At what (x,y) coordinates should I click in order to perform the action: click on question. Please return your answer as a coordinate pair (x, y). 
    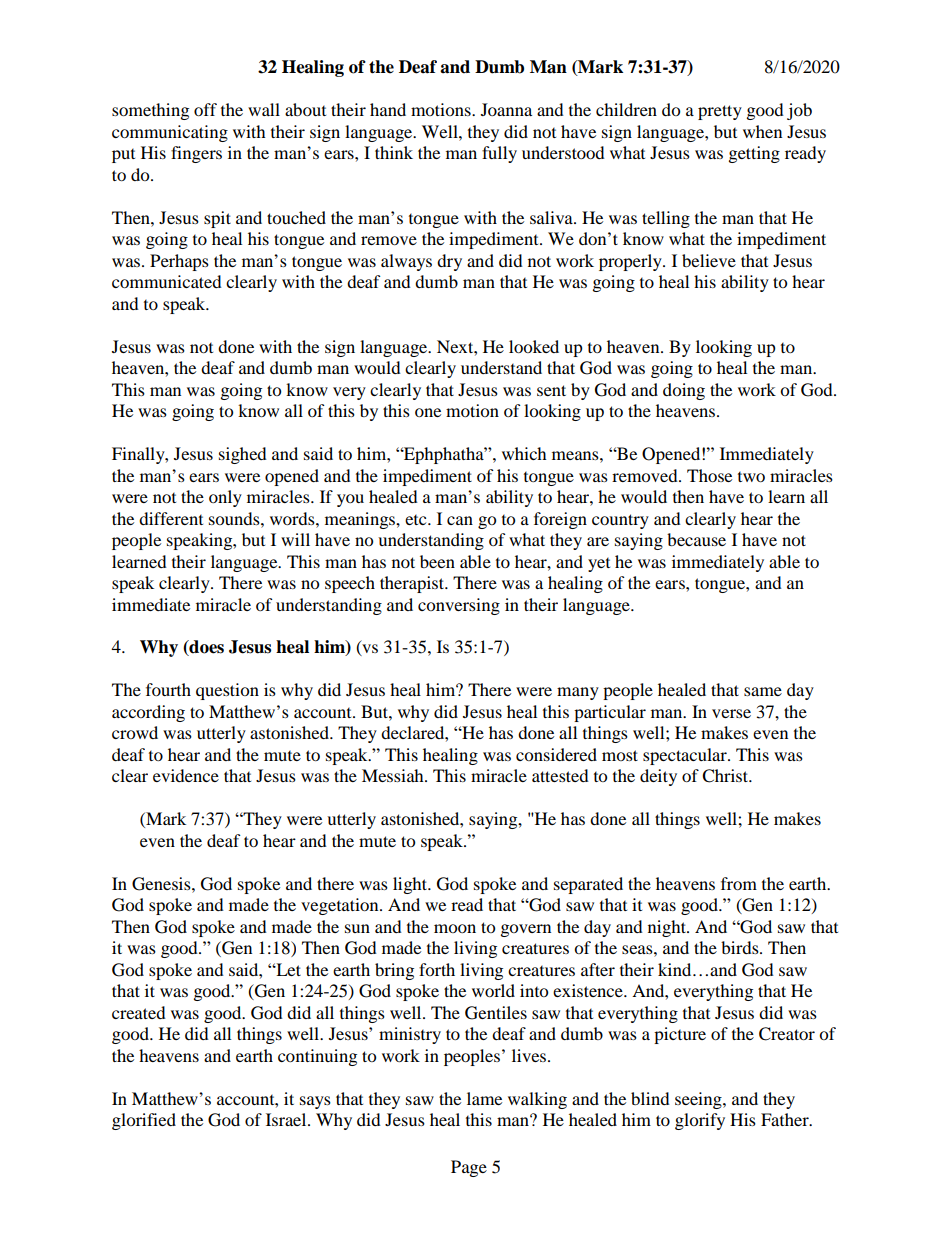
    Looking at the image, I should click on (227, 691).
